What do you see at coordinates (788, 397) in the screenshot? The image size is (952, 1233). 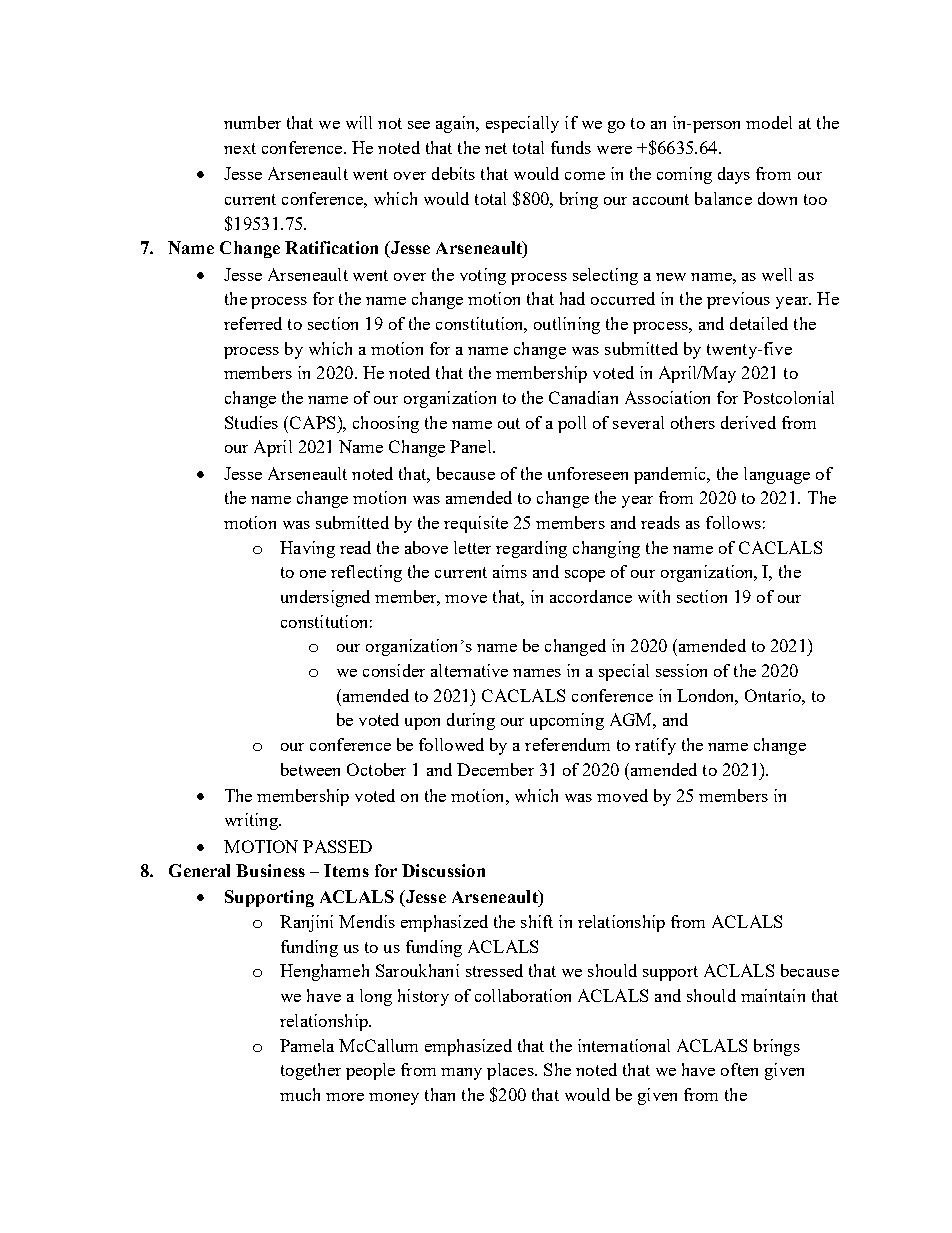 I see `Postcolonial` at bounding box center [788, 397].
